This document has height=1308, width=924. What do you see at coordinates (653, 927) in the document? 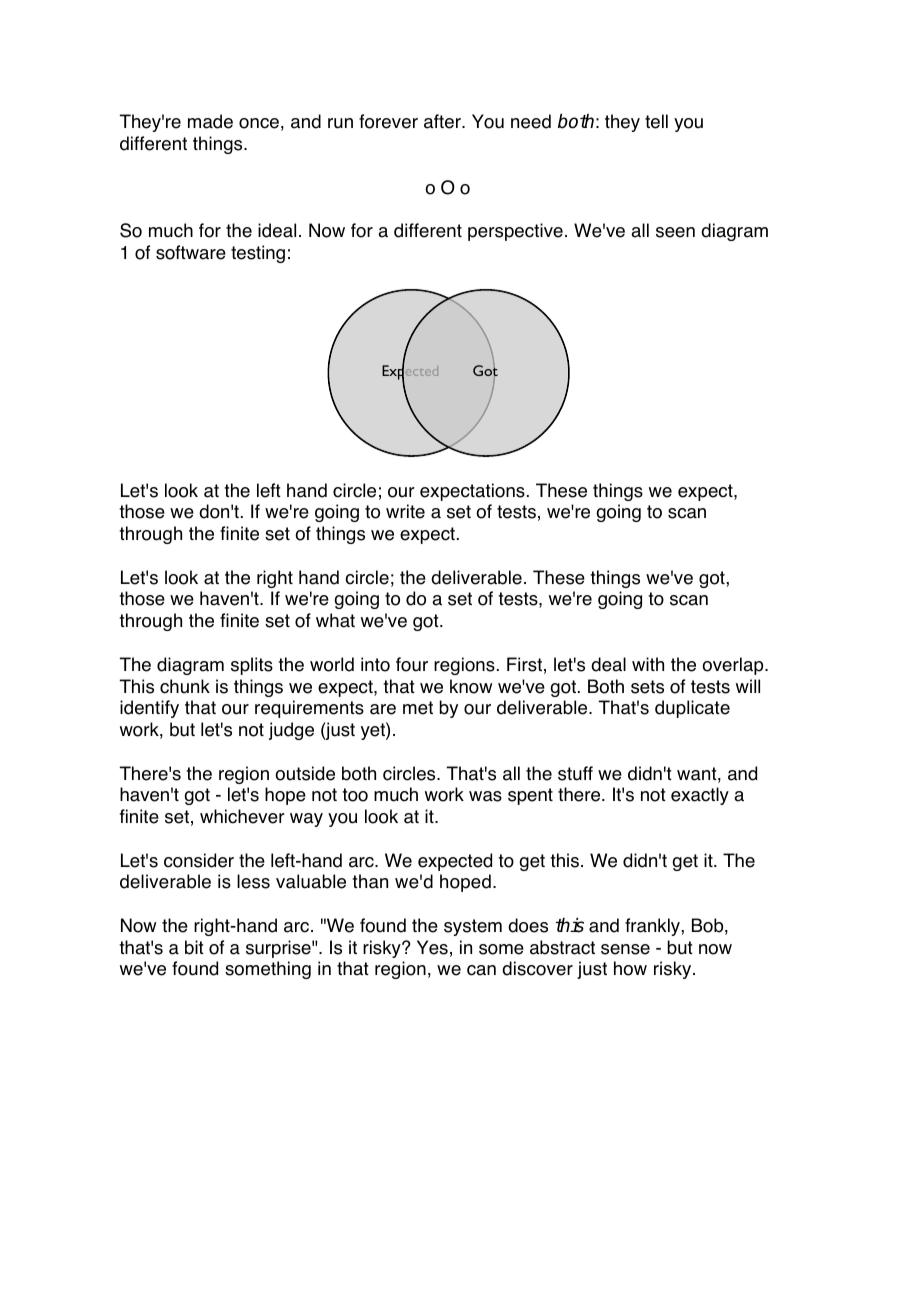
I see `frankly` at bounding box center [653, 927].
